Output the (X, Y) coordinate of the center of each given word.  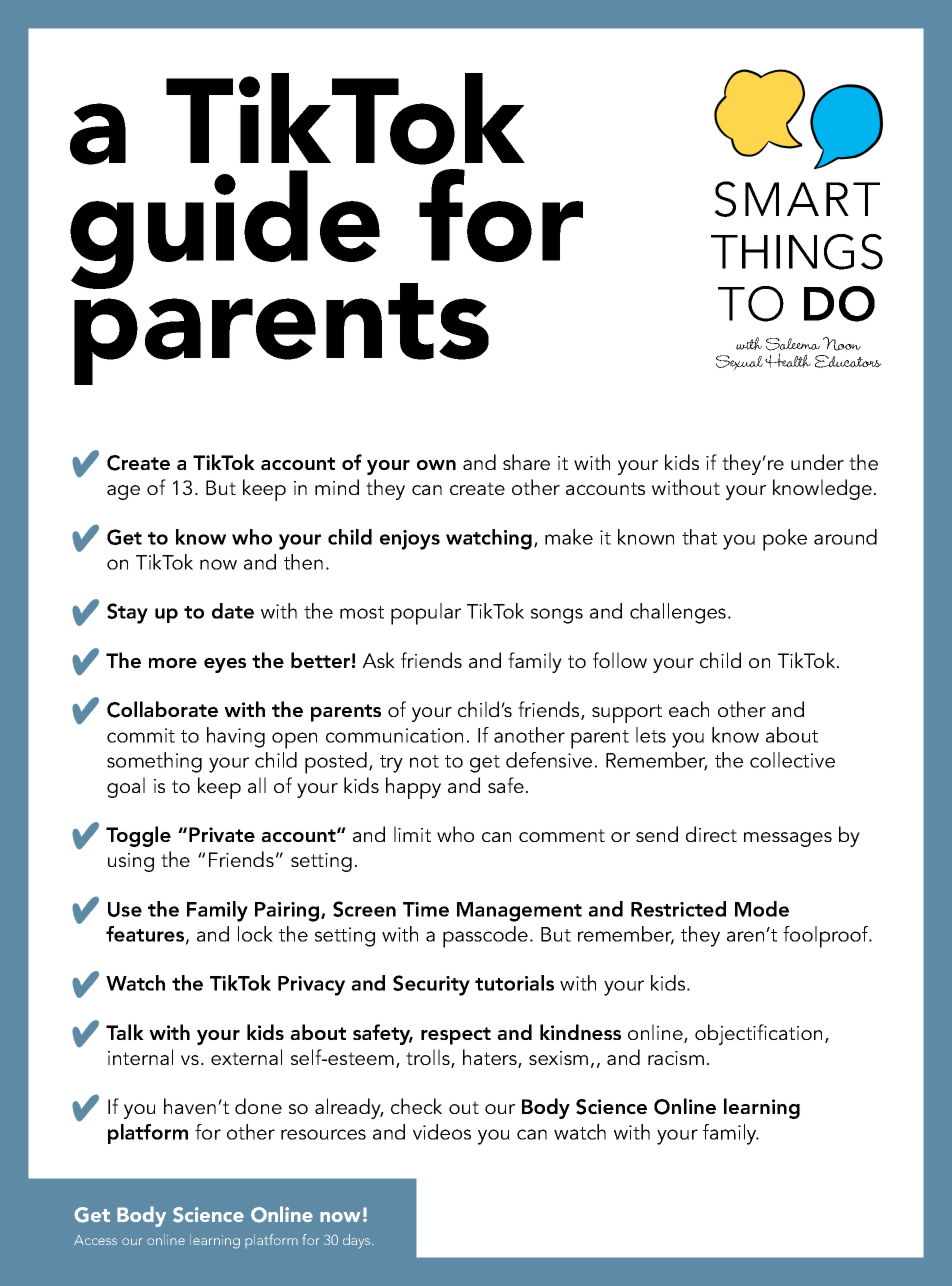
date (233, 611)
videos (442, 1132)
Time (426, 909)
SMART (797, 199)
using (131, 862)
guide (225, 229)
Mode (762, 909)
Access (95, 1240)
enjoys (410, 540)
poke (785, 540)
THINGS (797, 252)
